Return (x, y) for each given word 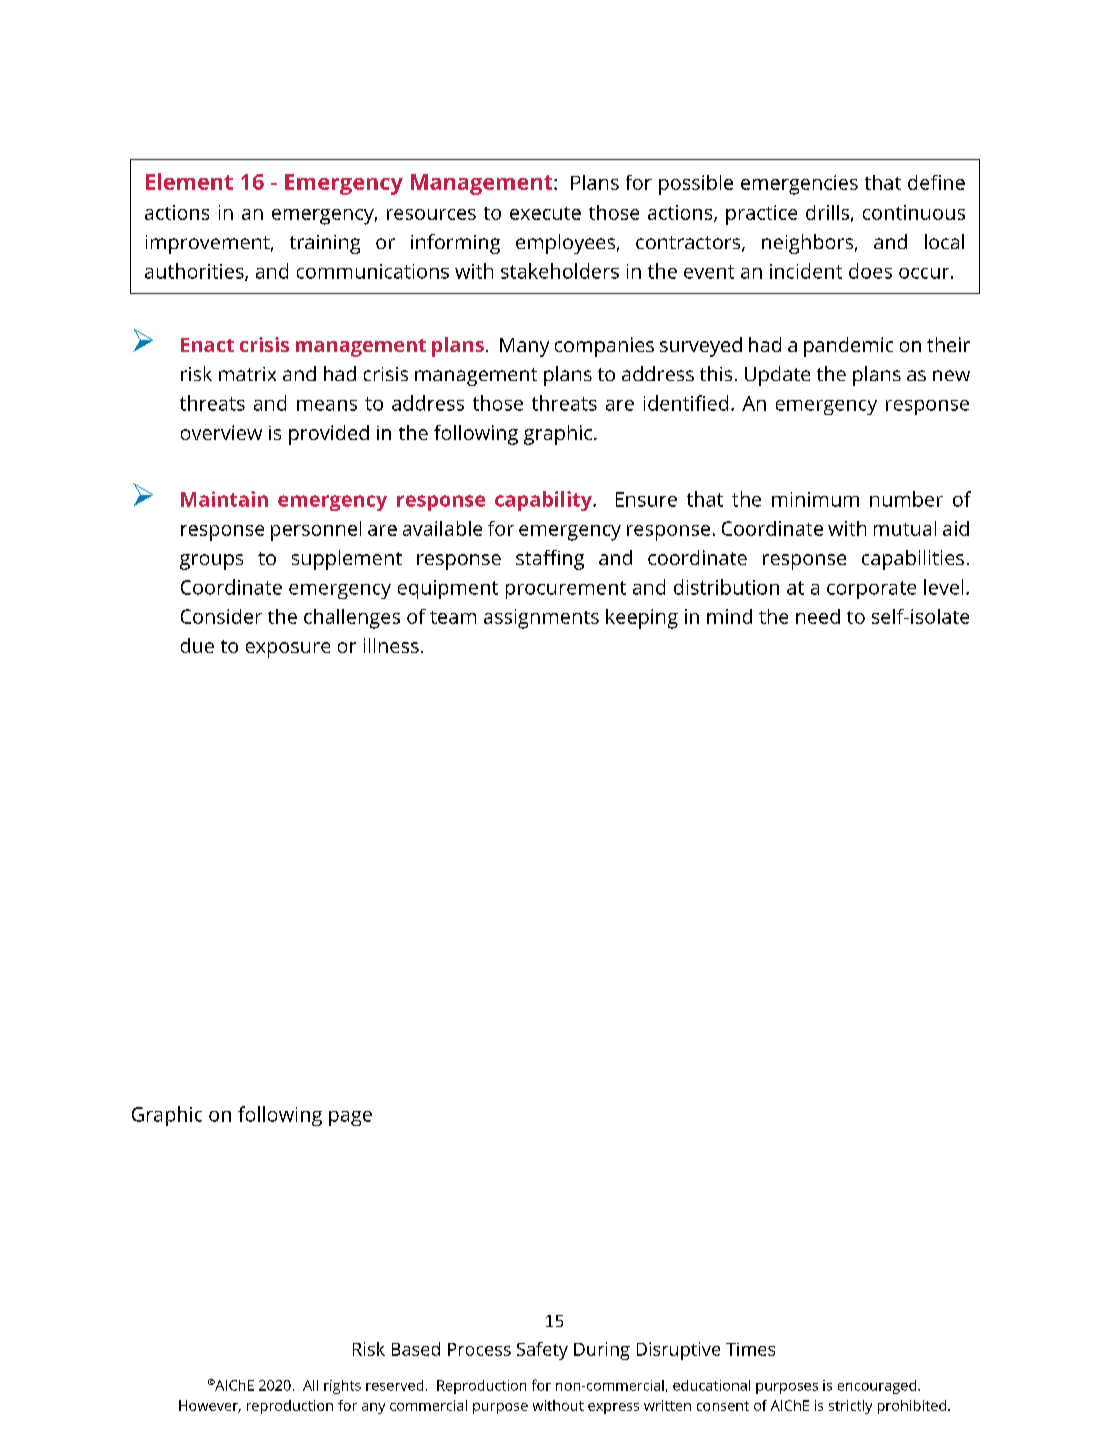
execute (545, 213)
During (602, 1351)
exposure (288, 650)
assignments (541, 619)
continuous (914, 212)
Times (750, 1349)
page (350, 1118)
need (818, 616)
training (325, 244)
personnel (316, 531)
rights (342, 1387)
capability (544, 501)
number (906, 499)
